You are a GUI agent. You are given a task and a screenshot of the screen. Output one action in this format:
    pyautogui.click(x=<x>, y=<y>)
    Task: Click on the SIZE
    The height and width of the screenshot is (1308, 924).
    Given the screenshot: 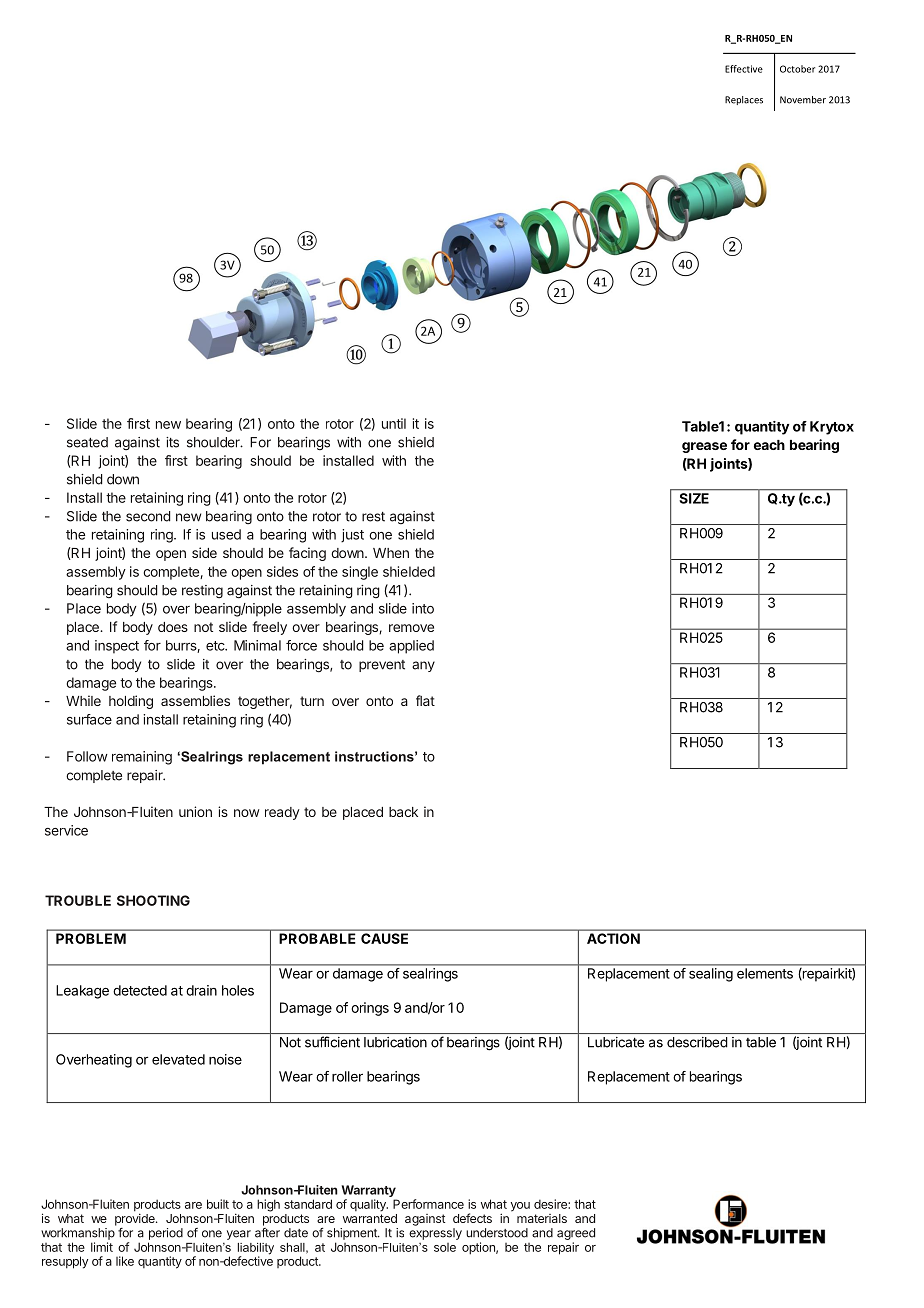 What is the action you would take?
    pyautogui.click(x=694, y=498)
